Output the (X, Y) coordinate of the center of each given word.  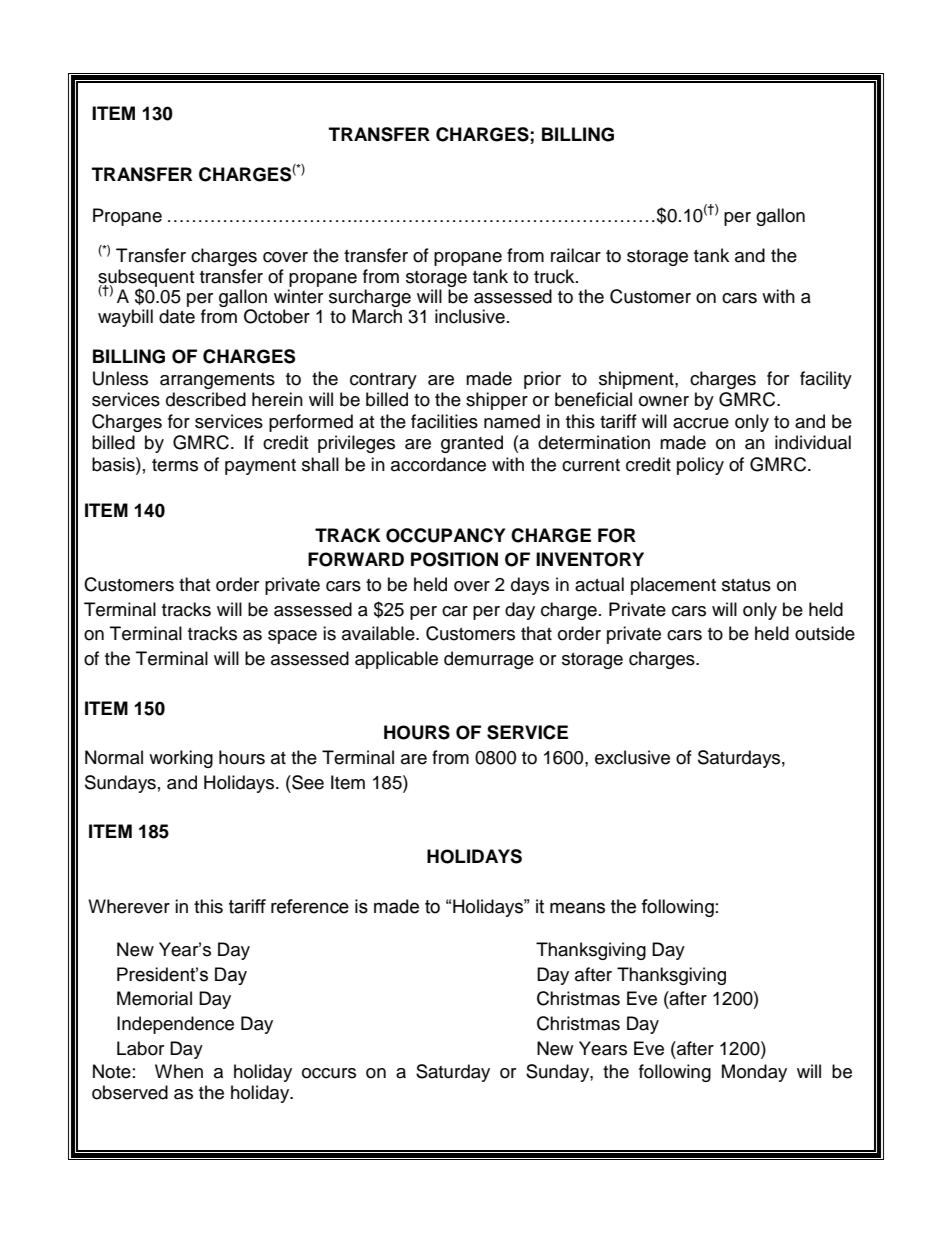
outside (825, 633)
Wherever (129, 906)
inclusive (470, 316)
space (292, 637)
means (577, 908)
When (179, 1071)
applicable (396, 660)
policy (700, 466)
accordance (438, 464)
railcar (576, 255)
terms (175, 465)
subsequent (146, 279)
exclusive (632, 757)
